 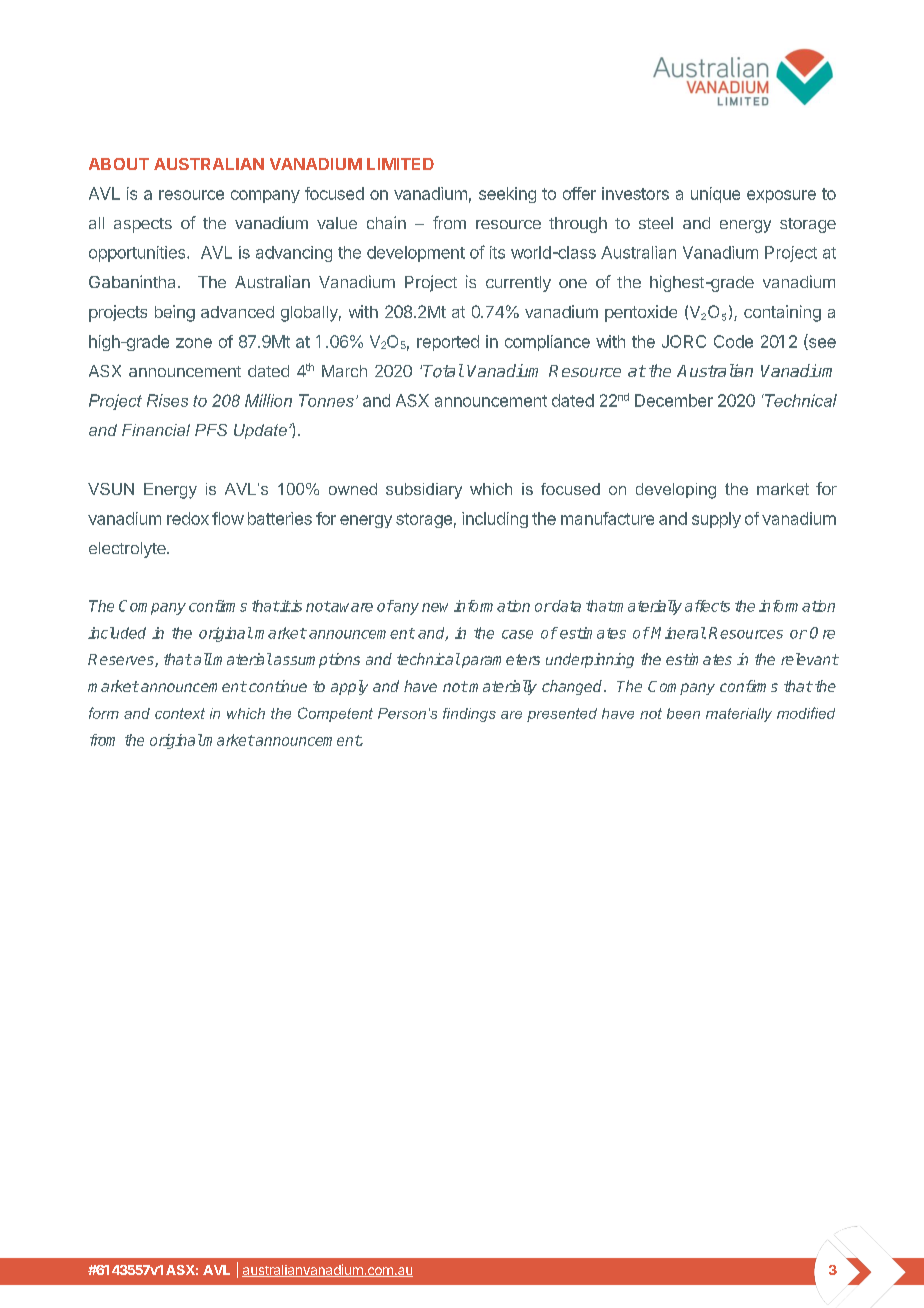 What do you see at coordinates (507, 195) in the document?
I see `seeking` at bounding box center [507, 195].
